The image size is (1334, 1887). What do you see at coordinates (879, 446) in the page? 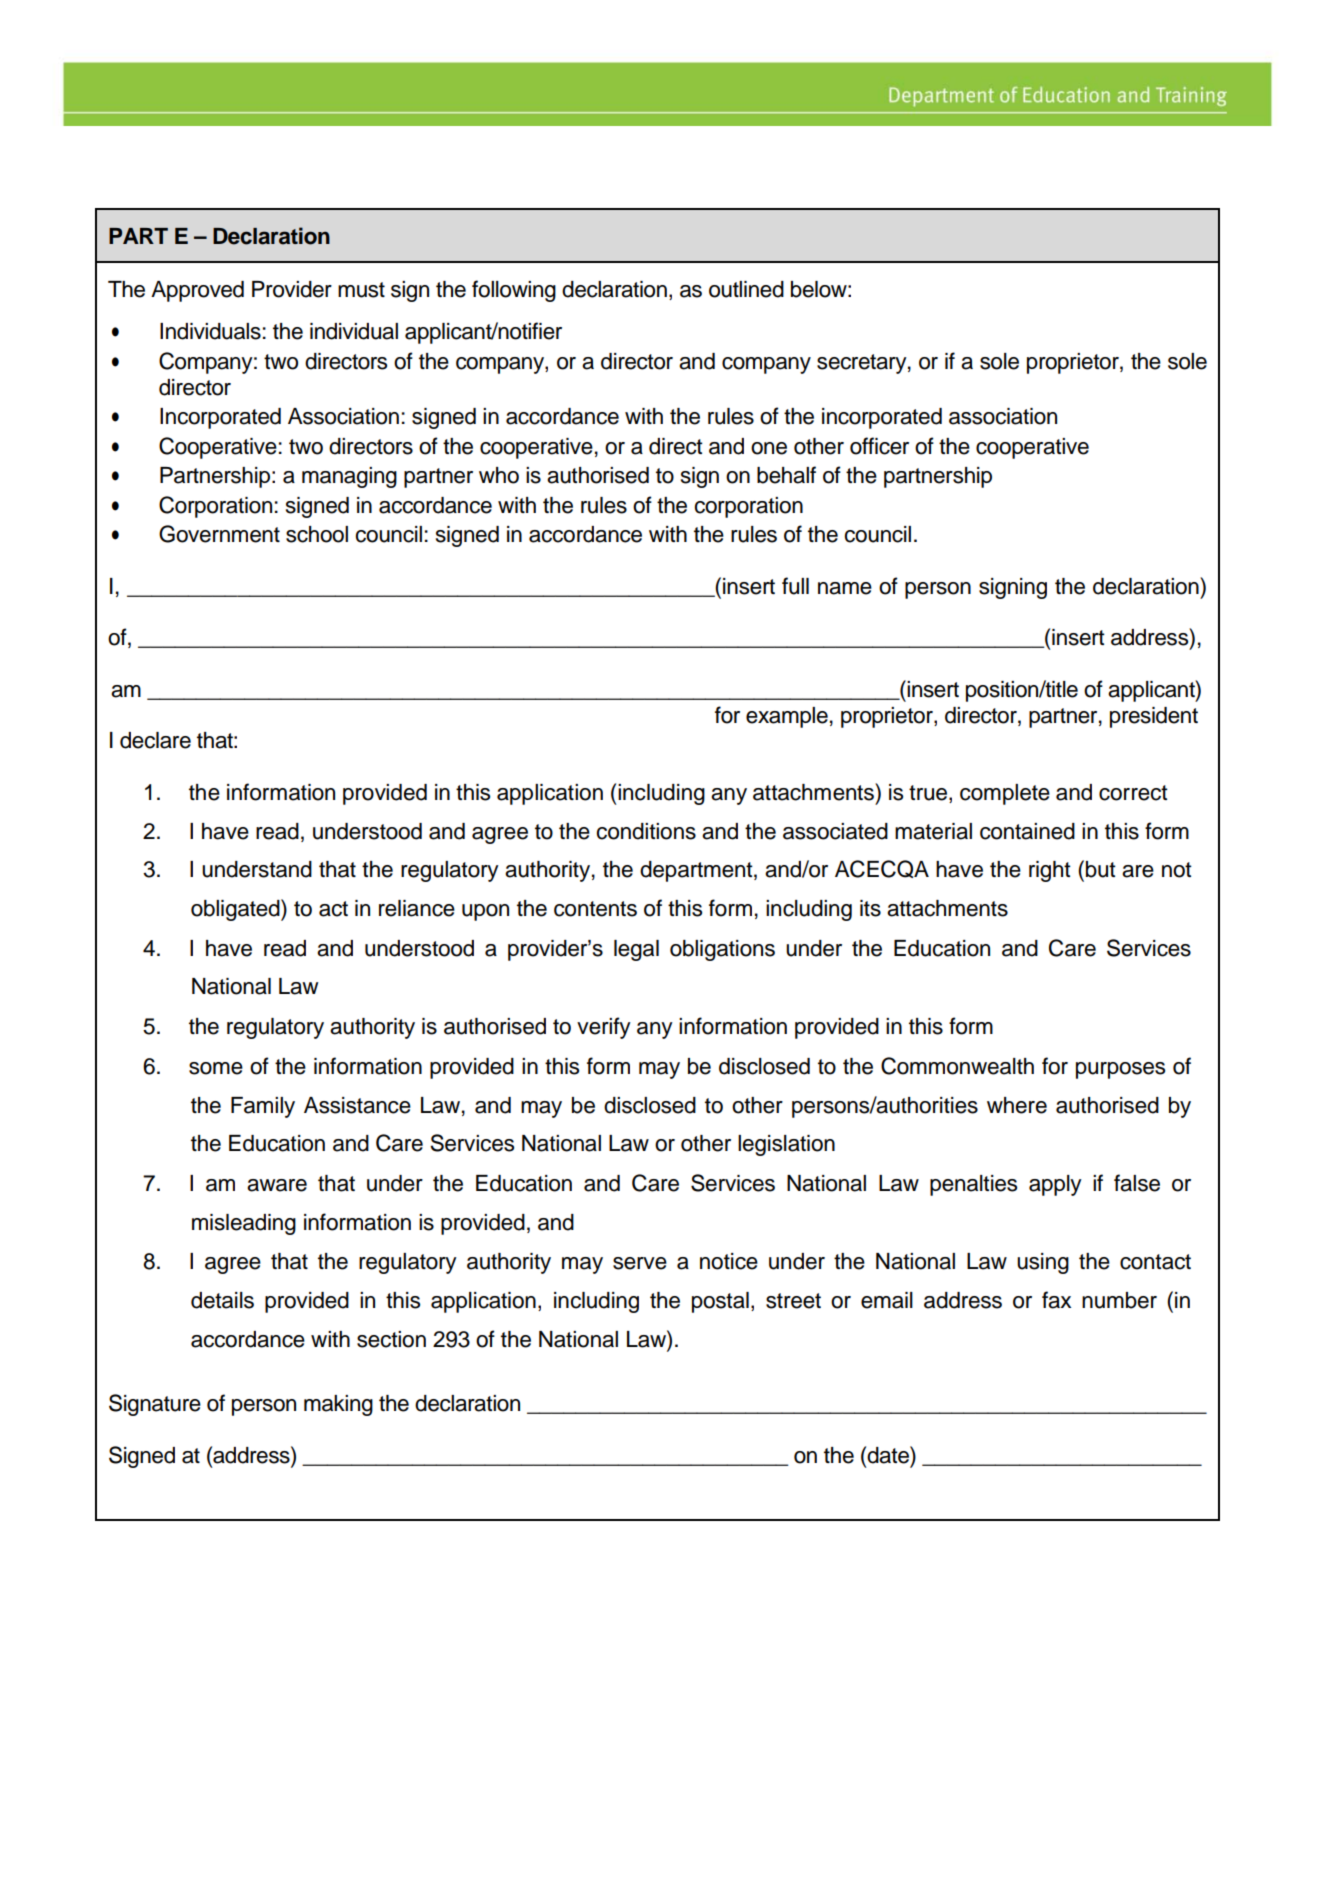
I see `officer` at bounding box center [879, 446].
